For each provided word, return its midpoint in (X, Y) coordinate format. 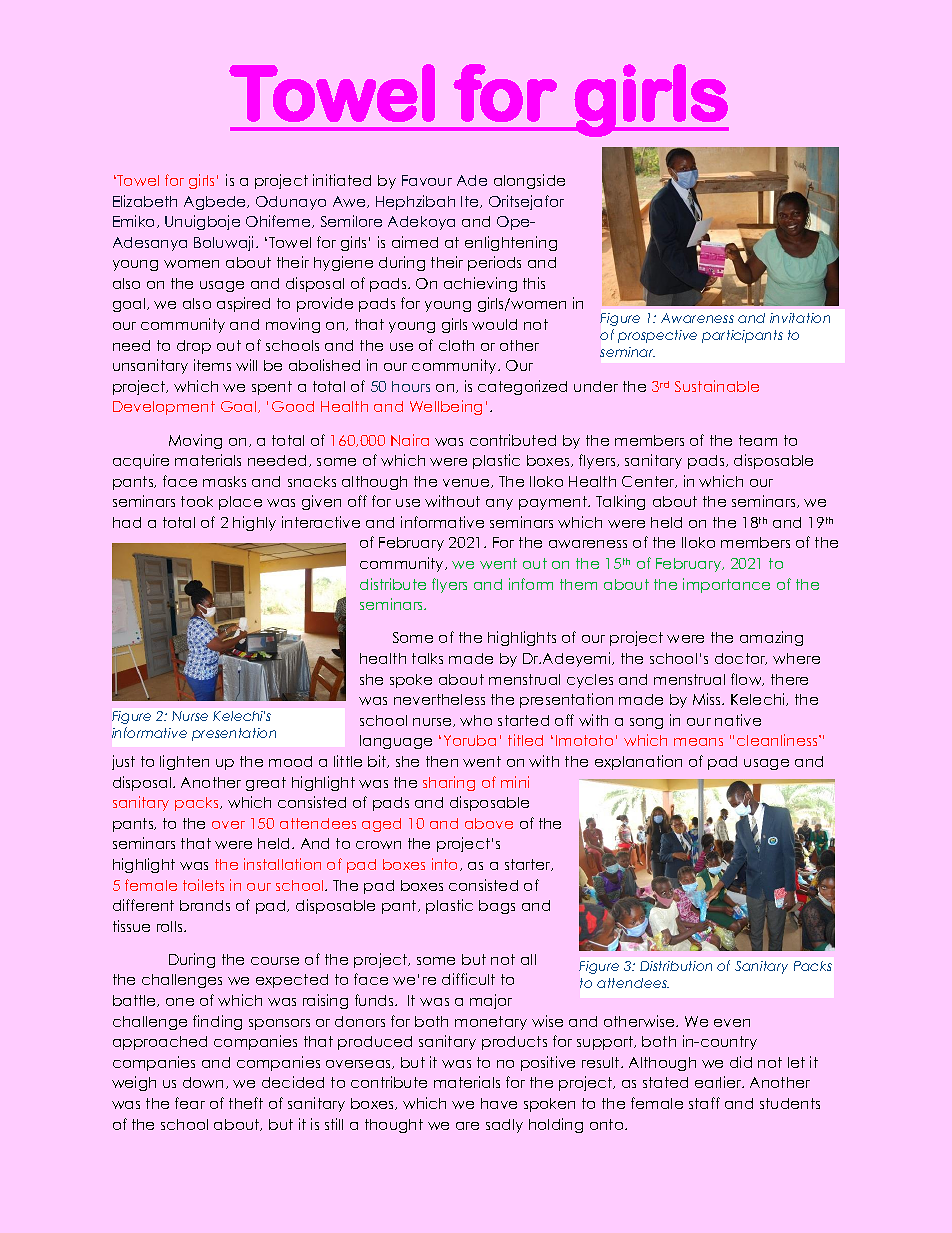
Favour (427, 180)
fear (190, 1103)
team (758, 440)
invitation (800, 318)
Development (164, 408)
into (446, 864)
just (123, 762)
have (499, 1103)
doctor (741, 659)
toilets (203, 885)
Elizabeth (145, 201)
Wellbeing (446, 407)
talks (427, 658)
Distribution (676, 966)
